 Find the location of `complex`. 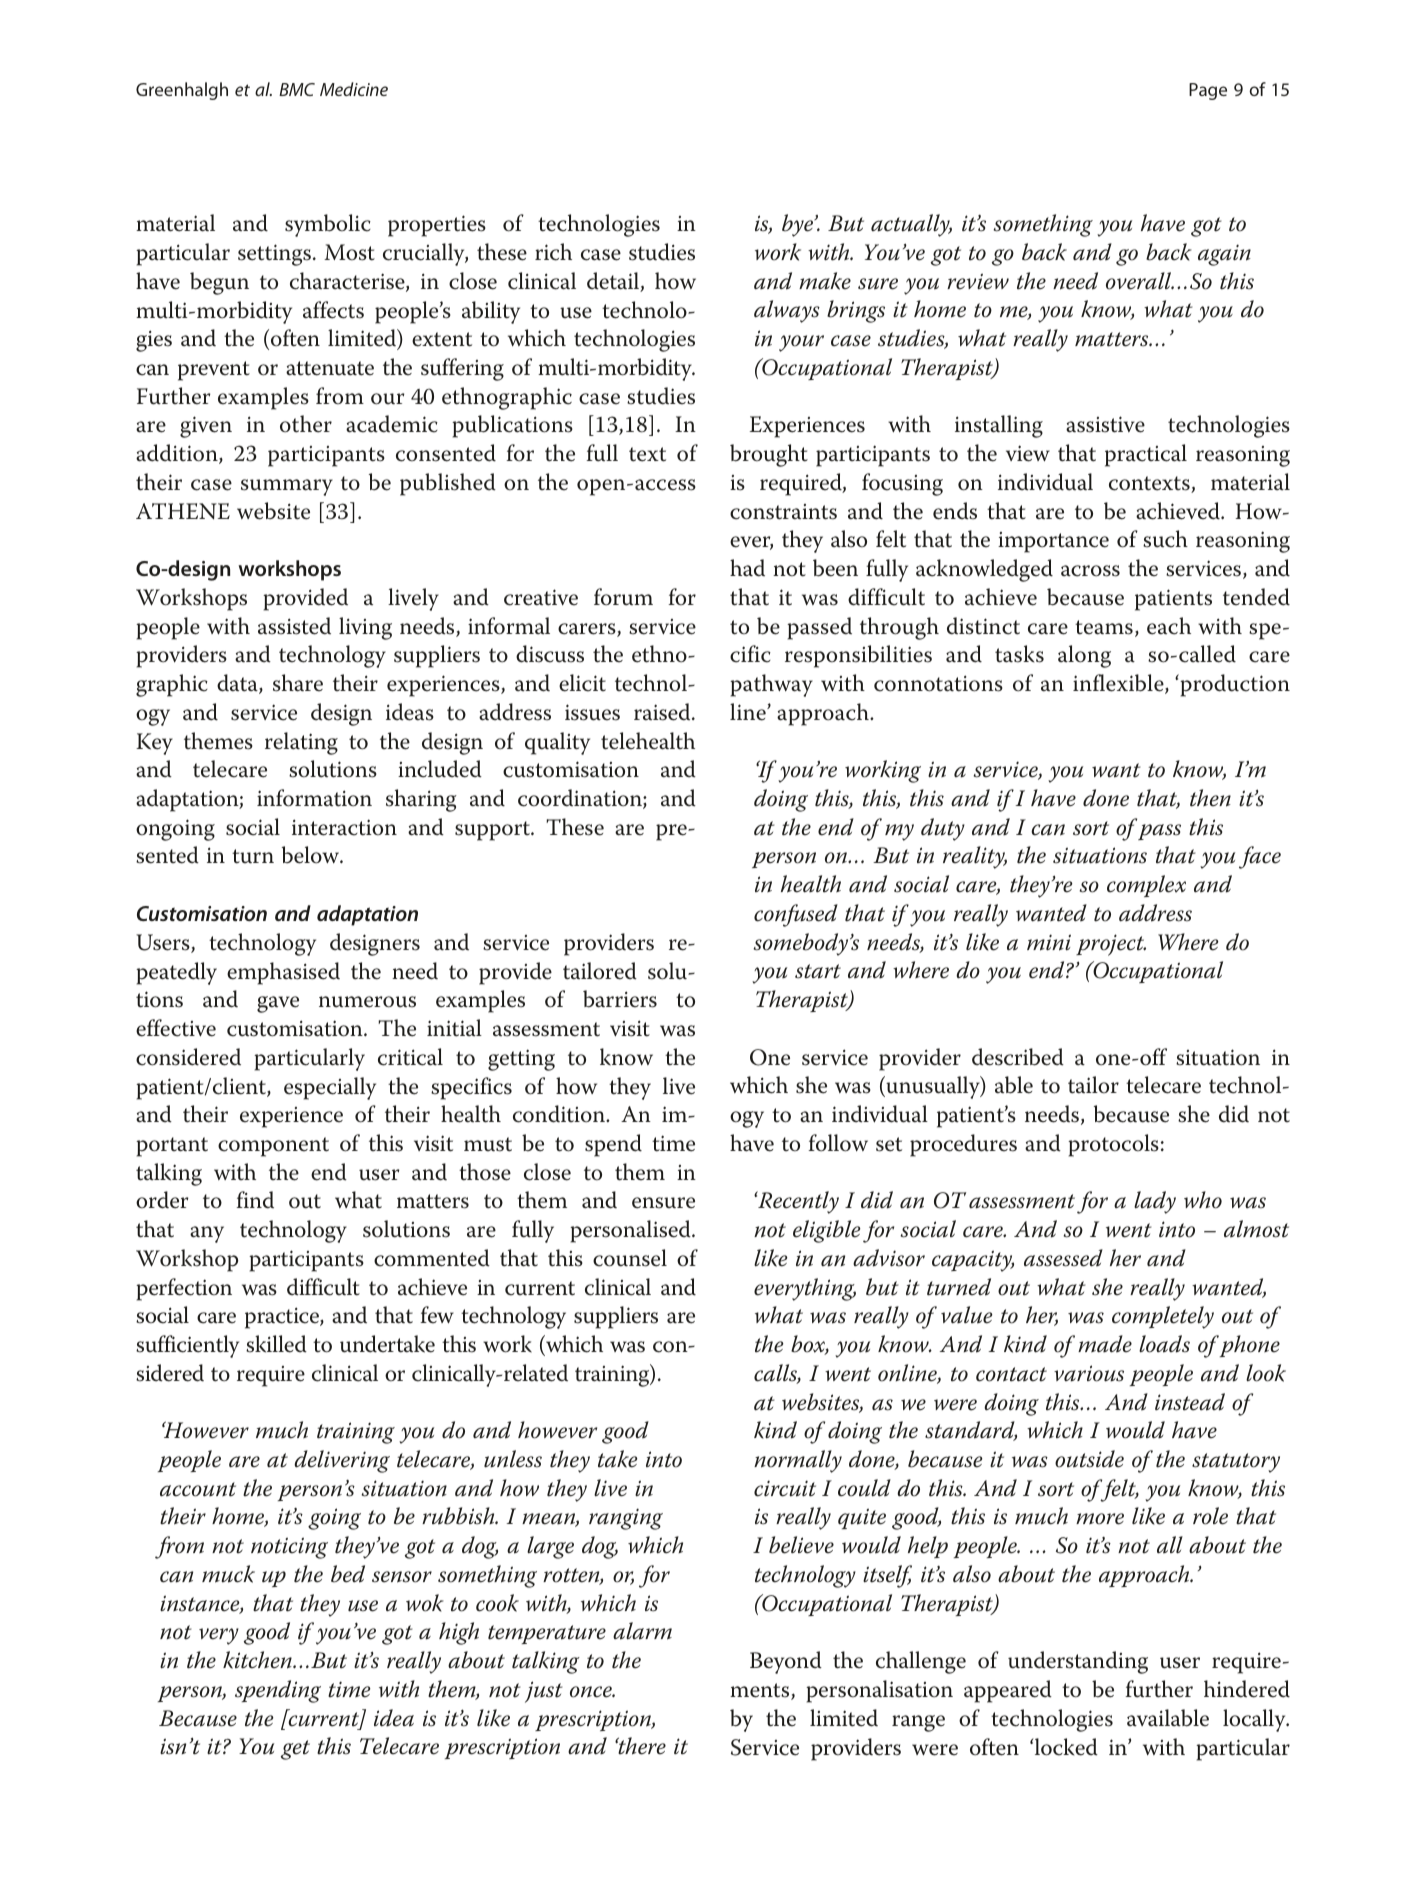

complex is located at coordinates (1146, 886).
